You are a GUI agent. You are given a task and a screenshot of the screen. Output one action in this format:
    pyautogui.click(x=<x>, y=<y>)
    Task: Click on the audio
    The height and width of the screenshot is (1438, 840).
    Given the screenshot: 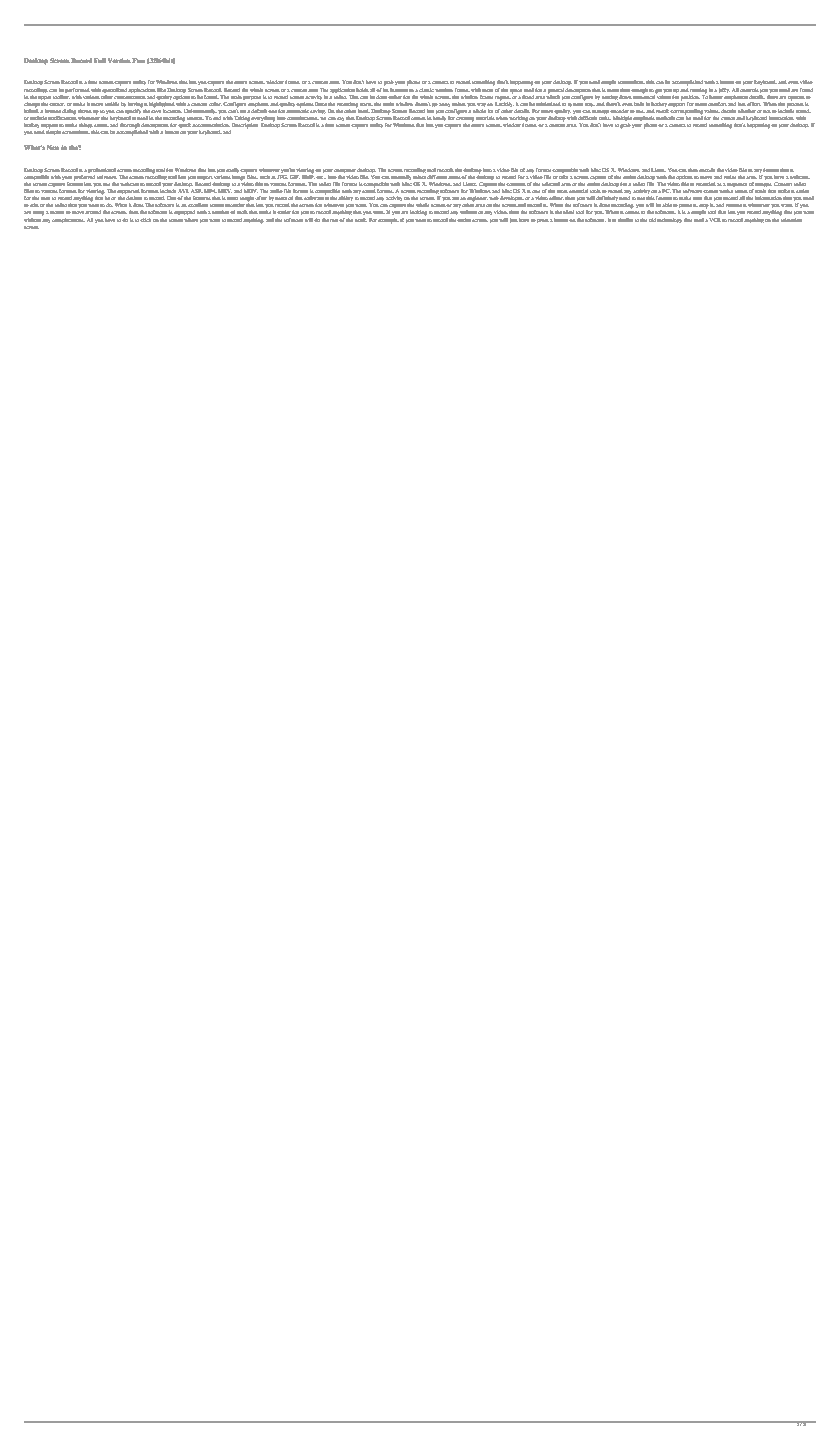 What is the action you would take?
    pyautogui.click(x=276, y=191)
